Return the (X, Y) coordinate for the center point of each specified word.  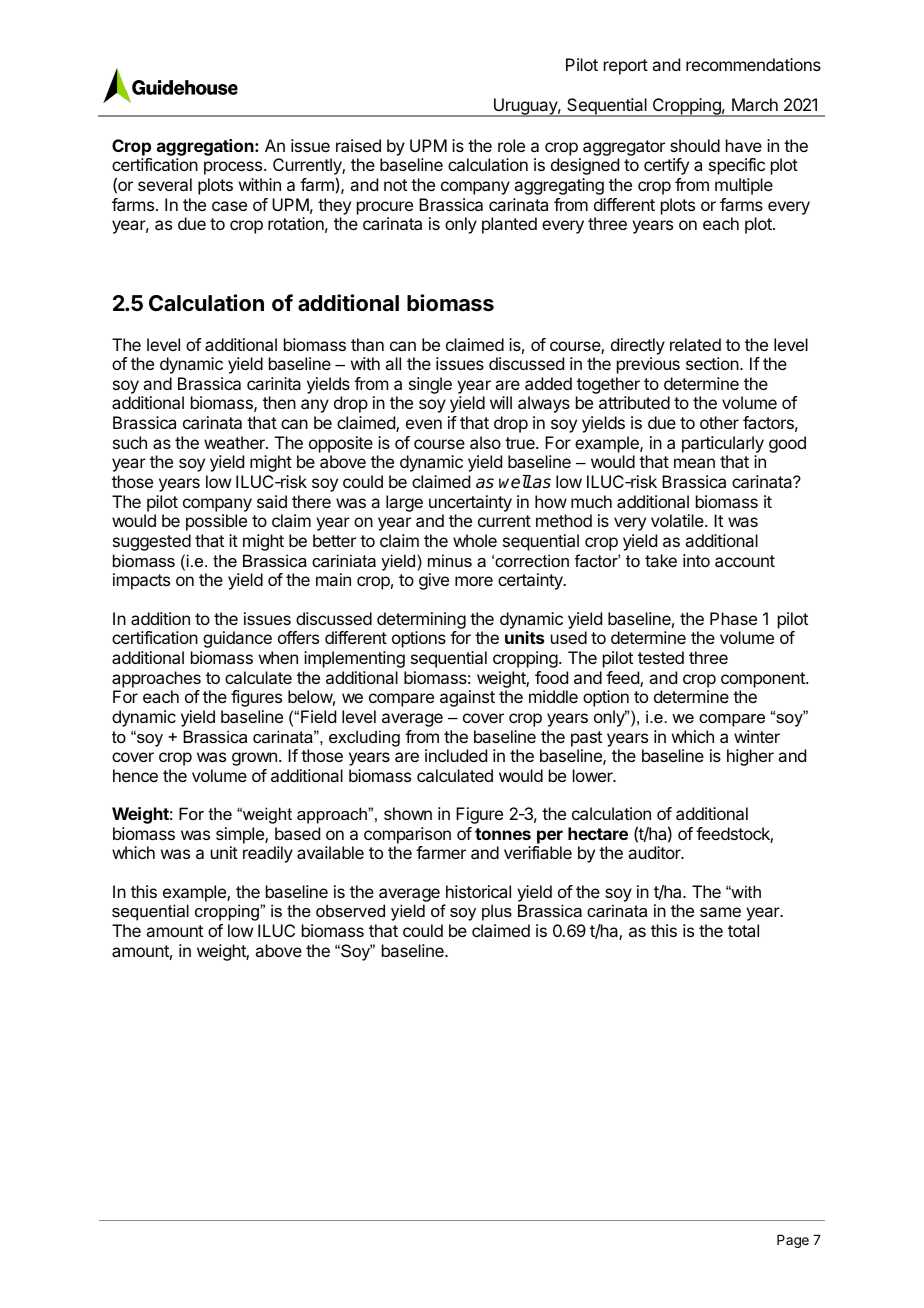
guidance (237, 639)
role (511, 145)
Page (793, 1241)
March (755, 104)
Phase (733, 618)
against (467, 698)
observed (350, 910)
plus (497, 912)
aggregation (206, 147)
